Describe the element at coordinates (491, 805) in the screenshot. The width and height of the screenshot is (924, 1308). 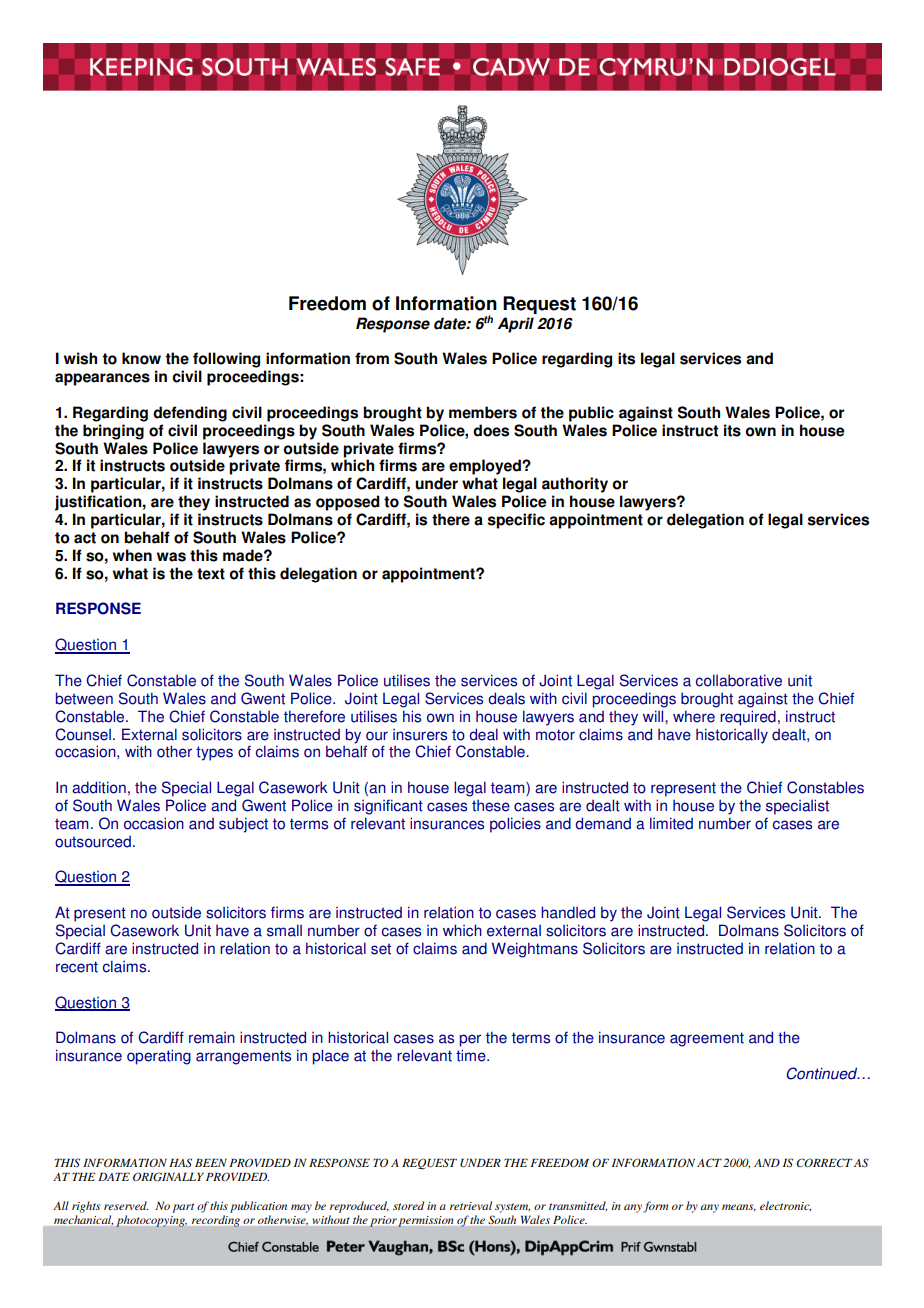
I see `these` at that location.
